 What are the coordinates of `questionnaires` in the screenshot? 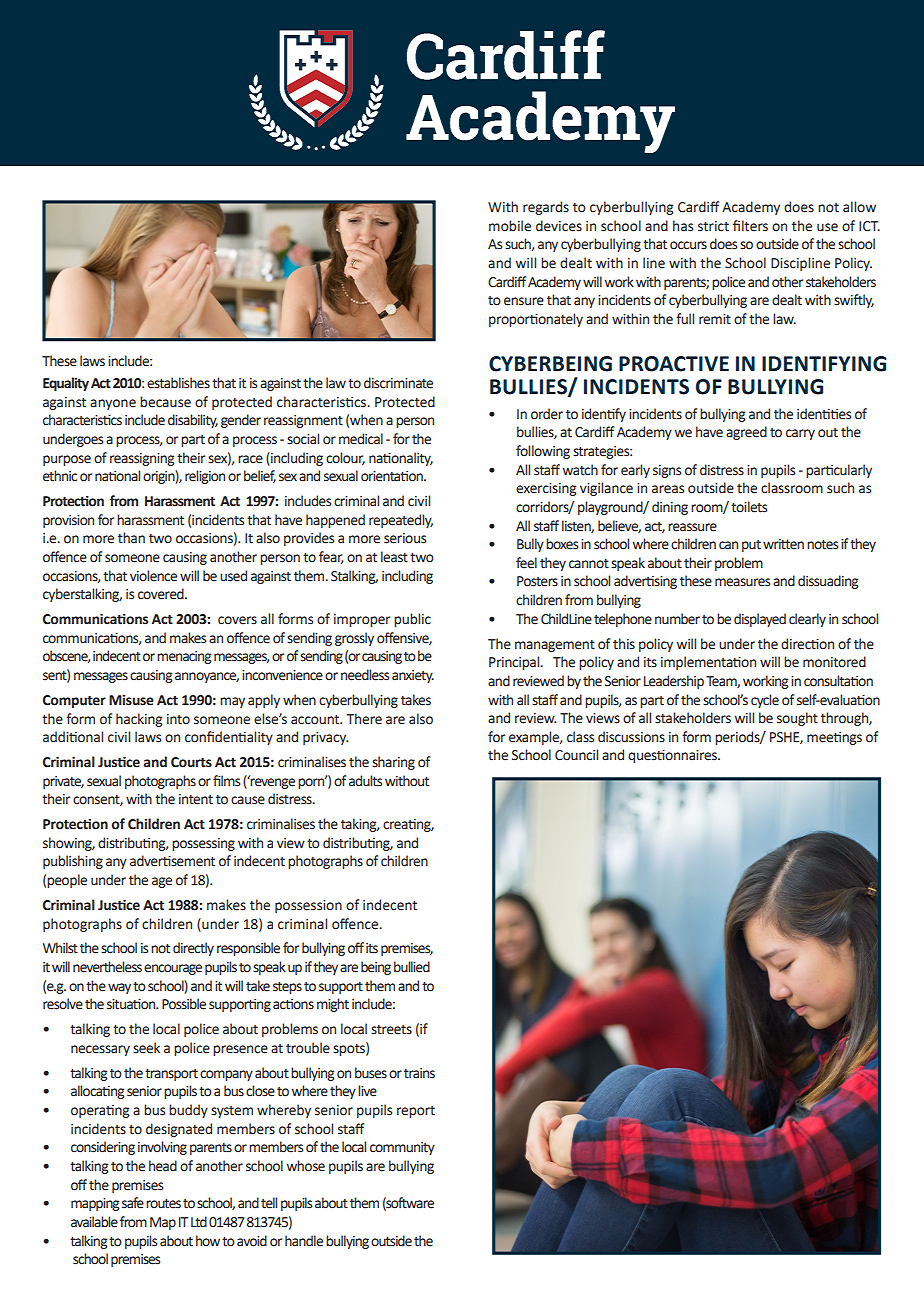 It's located at (673, 756).
